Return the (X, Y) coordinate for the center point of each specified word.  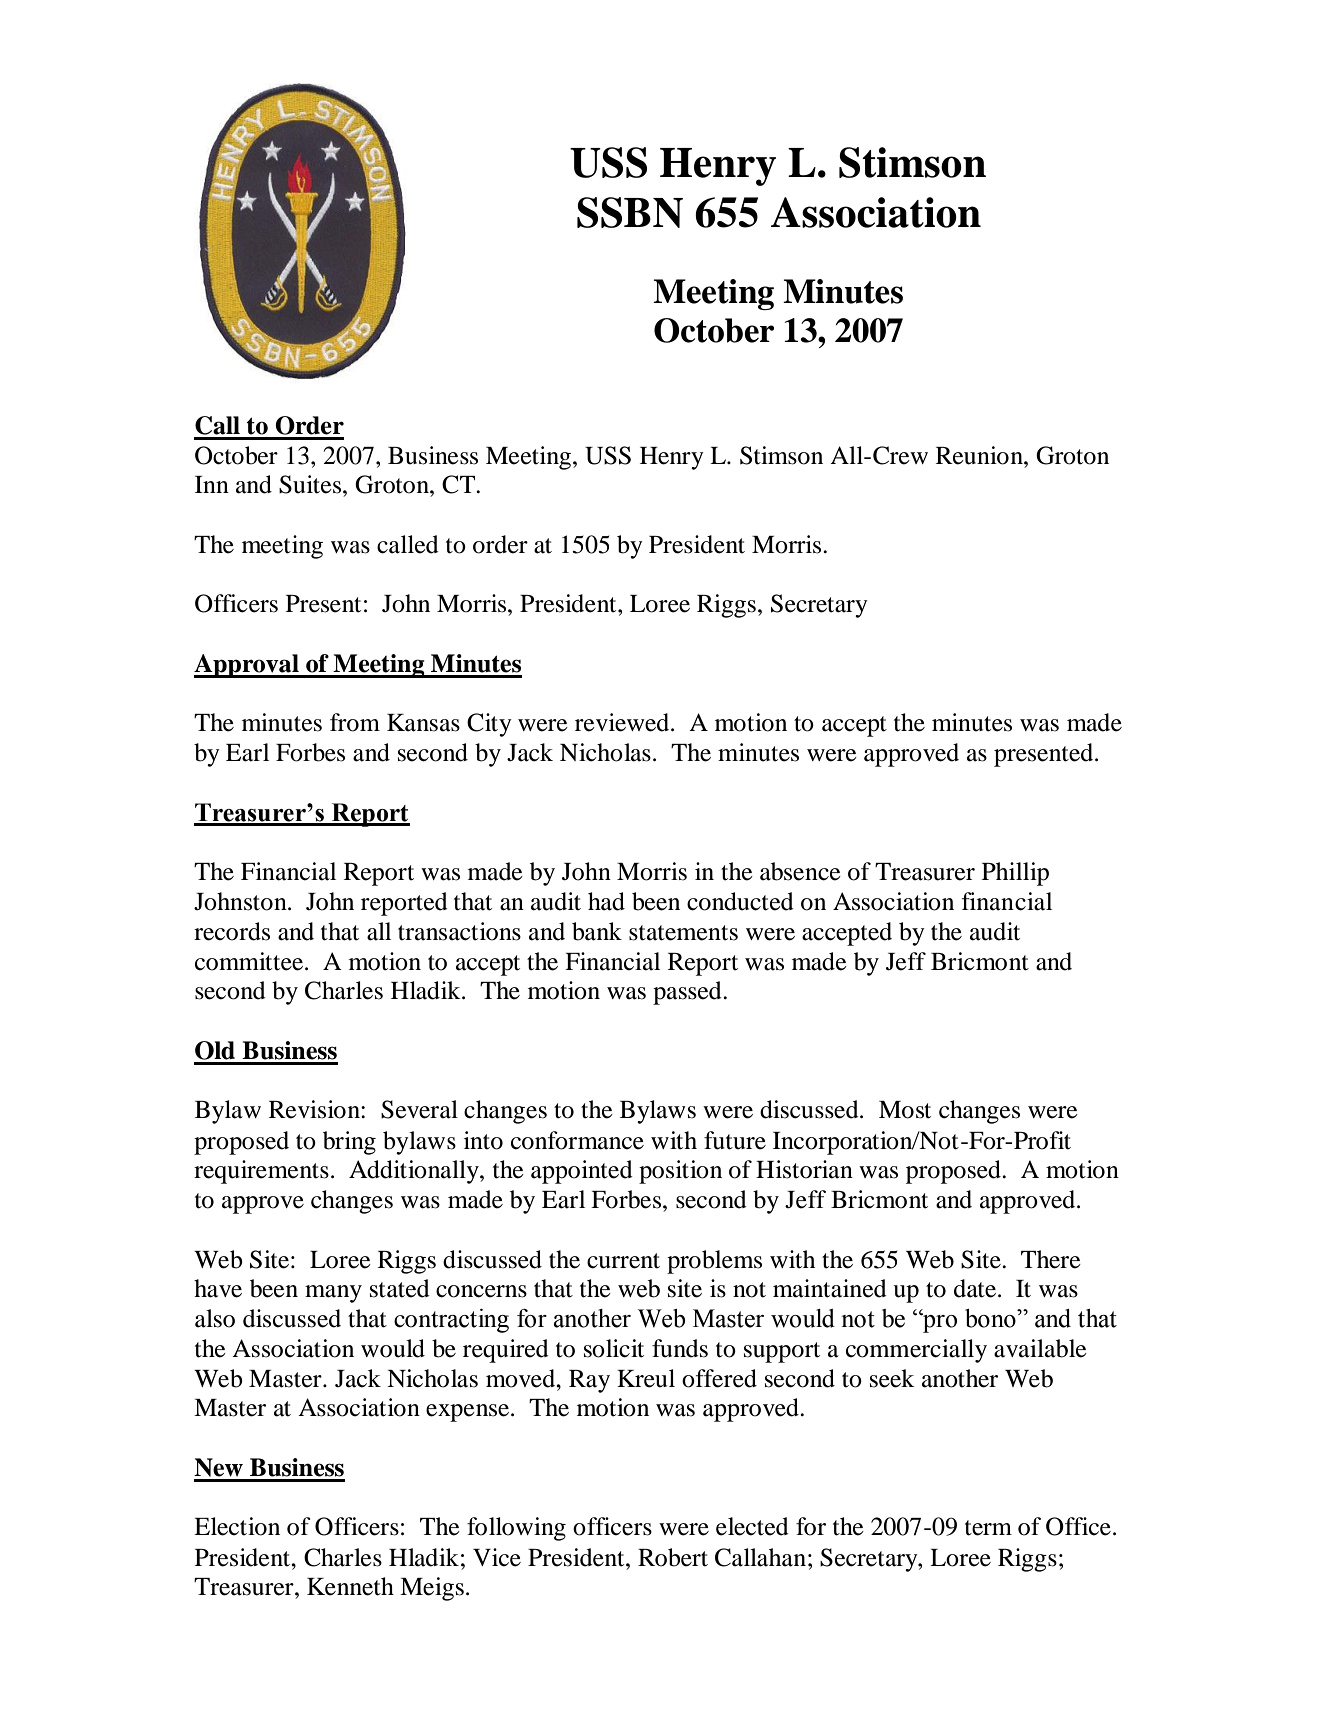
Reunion (980, 455)
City (489, 725)
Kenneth (350, 1586)
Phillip (1015, 874)
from (355, 722)
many (333, 1294)
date (976, 1288)
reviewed (623, 722)
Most (905, 1110)
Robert (673, 1557)
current (623, 1261)
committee (250, 961)
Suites (310, 484)
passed (688, 993)
